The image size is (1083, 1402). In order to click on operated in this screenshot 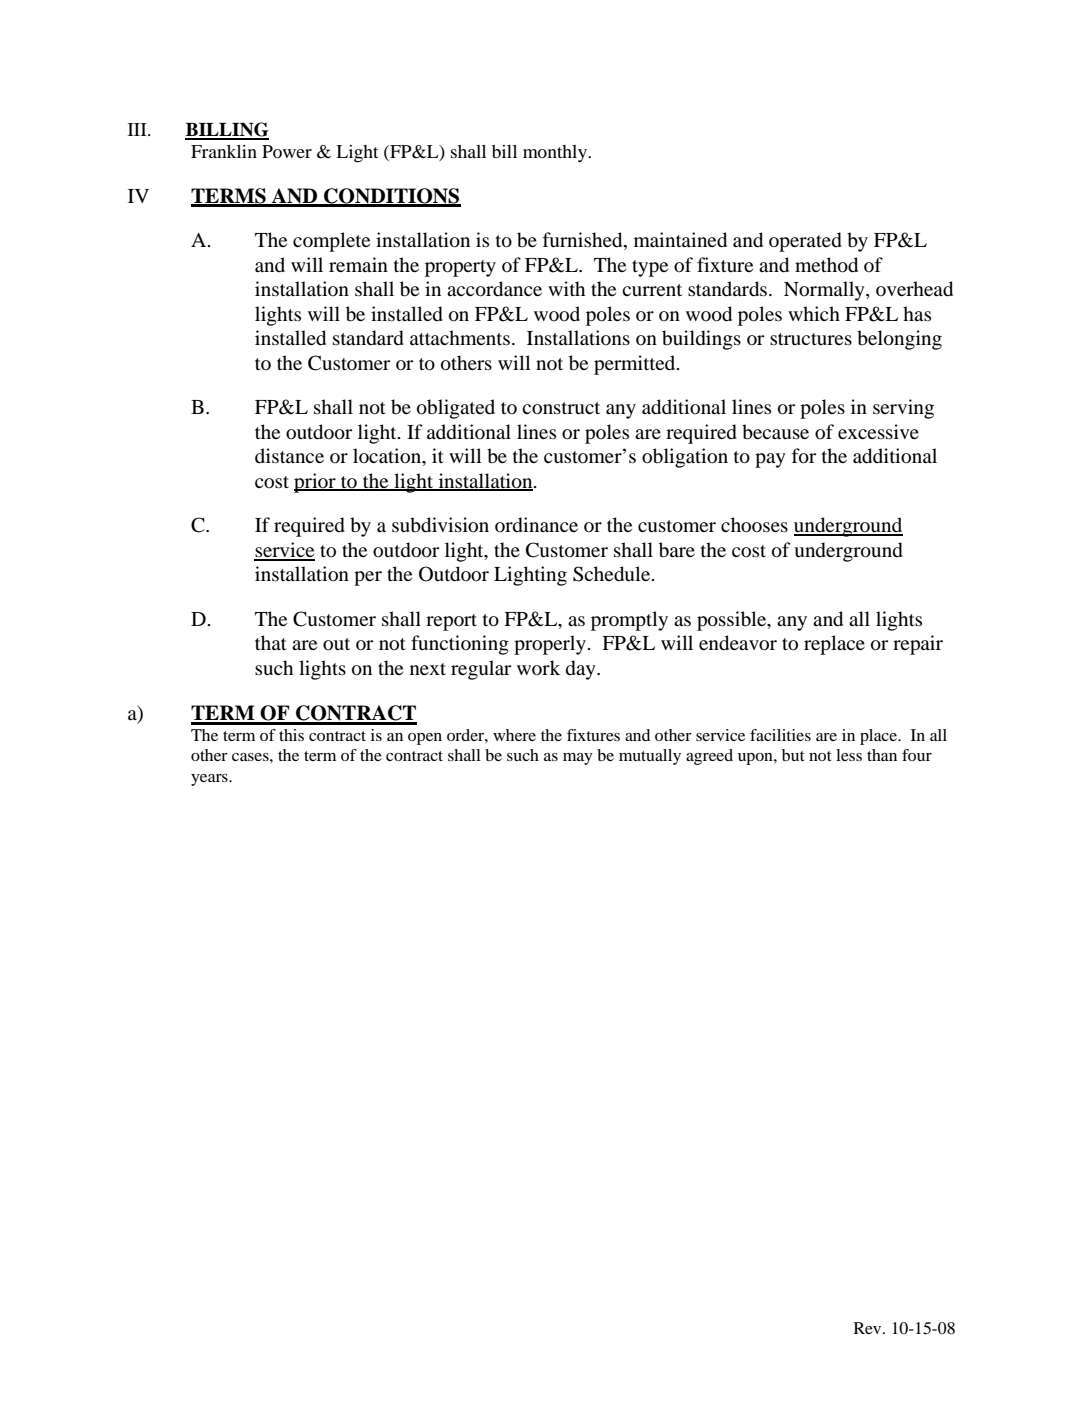, I will do `click(805, 242)`.
